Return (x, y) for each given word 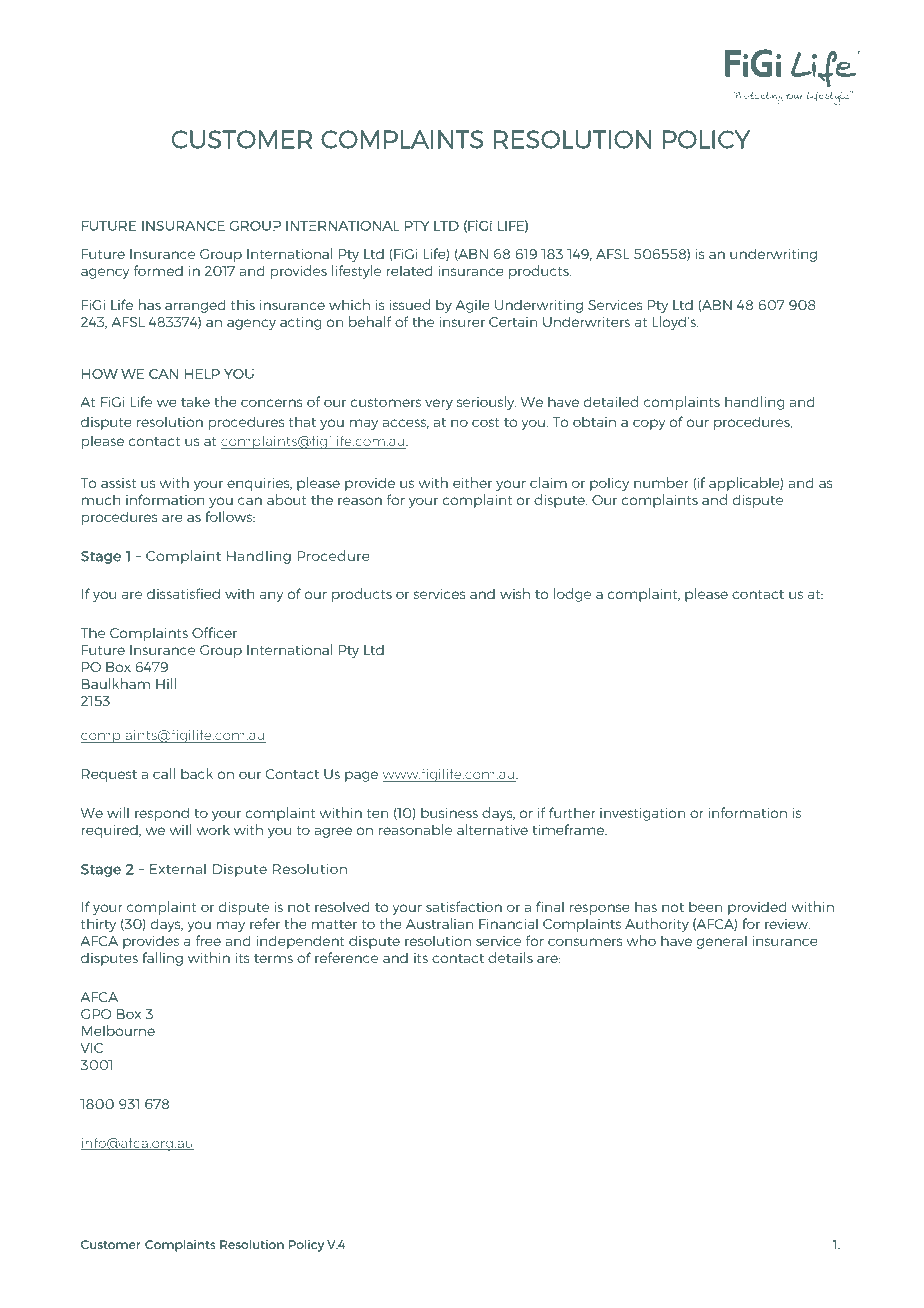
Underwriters (586, 321)
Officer (214, 632)
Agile (472, 306)
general (722, 942)
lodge (572, 595)
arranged (195, 306)
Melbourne (118, 1030)
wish (515, 593)
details (510, 957)
